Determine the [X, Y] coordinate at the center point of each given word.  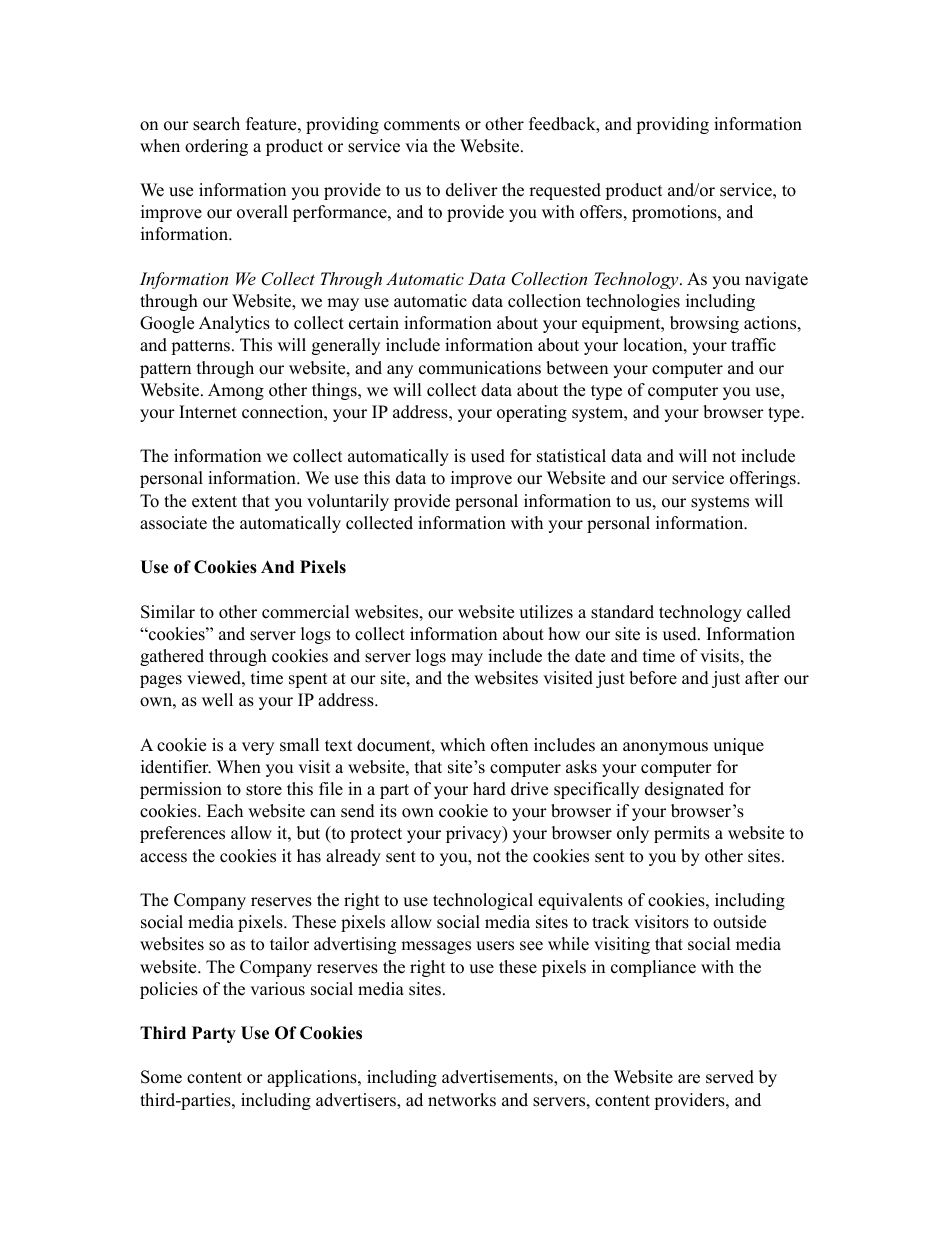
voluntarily [348, 502]
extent [214, 502]
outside [739, 922]
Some [161, 1077]
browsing [704, 324]
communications [480, 368]
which [462, 745]
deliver [472, 190]
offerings [764, 479]
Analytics [234, 324]
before [653, 678]
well [217, 700]
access [163, 858]
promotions [675, 213]
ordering [216, 147]
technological [483, 901]
